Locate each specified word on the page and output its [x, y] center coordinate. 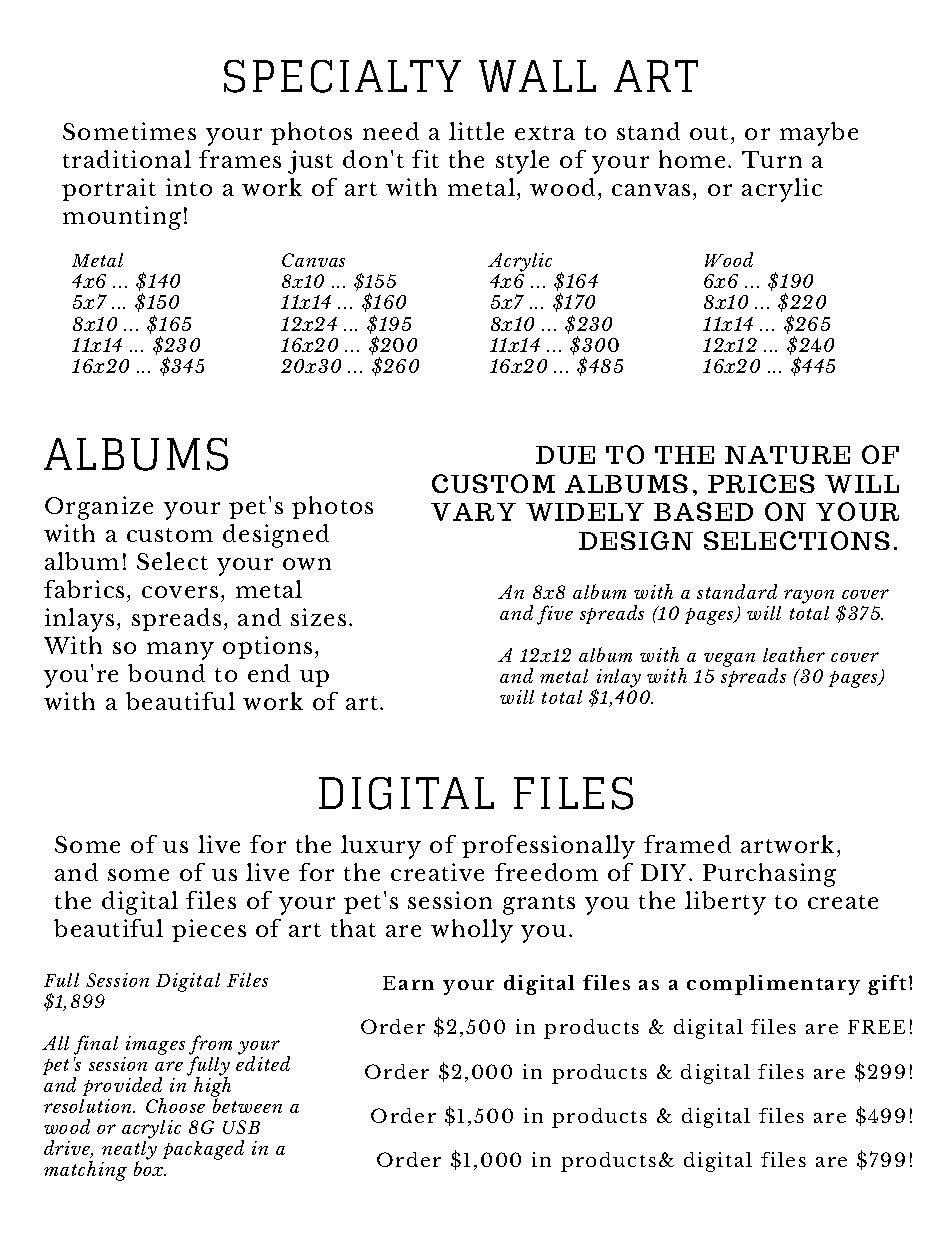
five [555, 615]
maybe [819, 134]
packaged [203, 1150]
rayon [809, 598]
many [180, 651]
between [247, 1104]
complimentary [773, 985]
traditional [127, 159]
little [476, 131]
